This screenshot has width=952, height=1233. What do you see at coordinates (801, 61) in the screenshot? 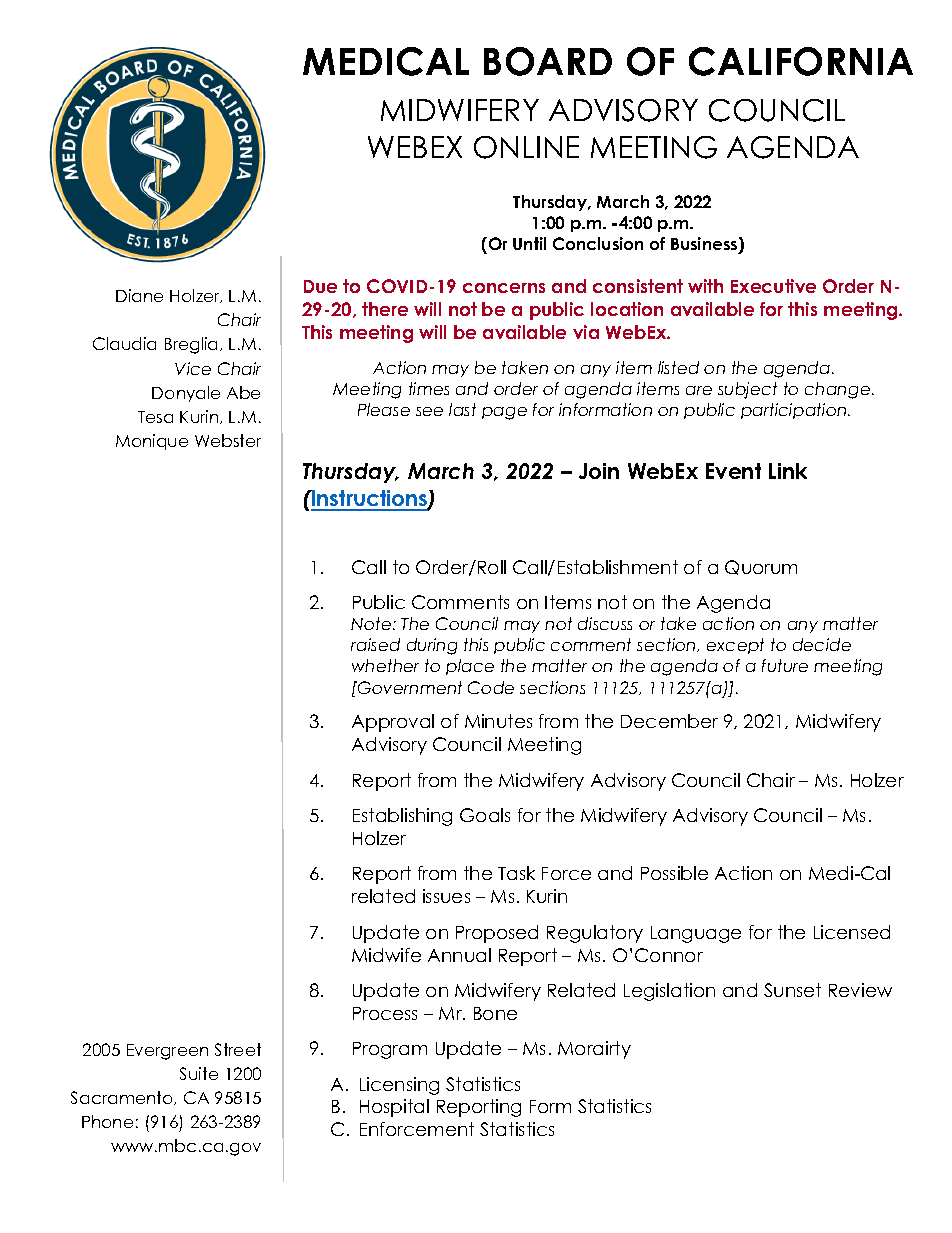
I see `CALIFORNIA` at bounding box center [801, 61].
